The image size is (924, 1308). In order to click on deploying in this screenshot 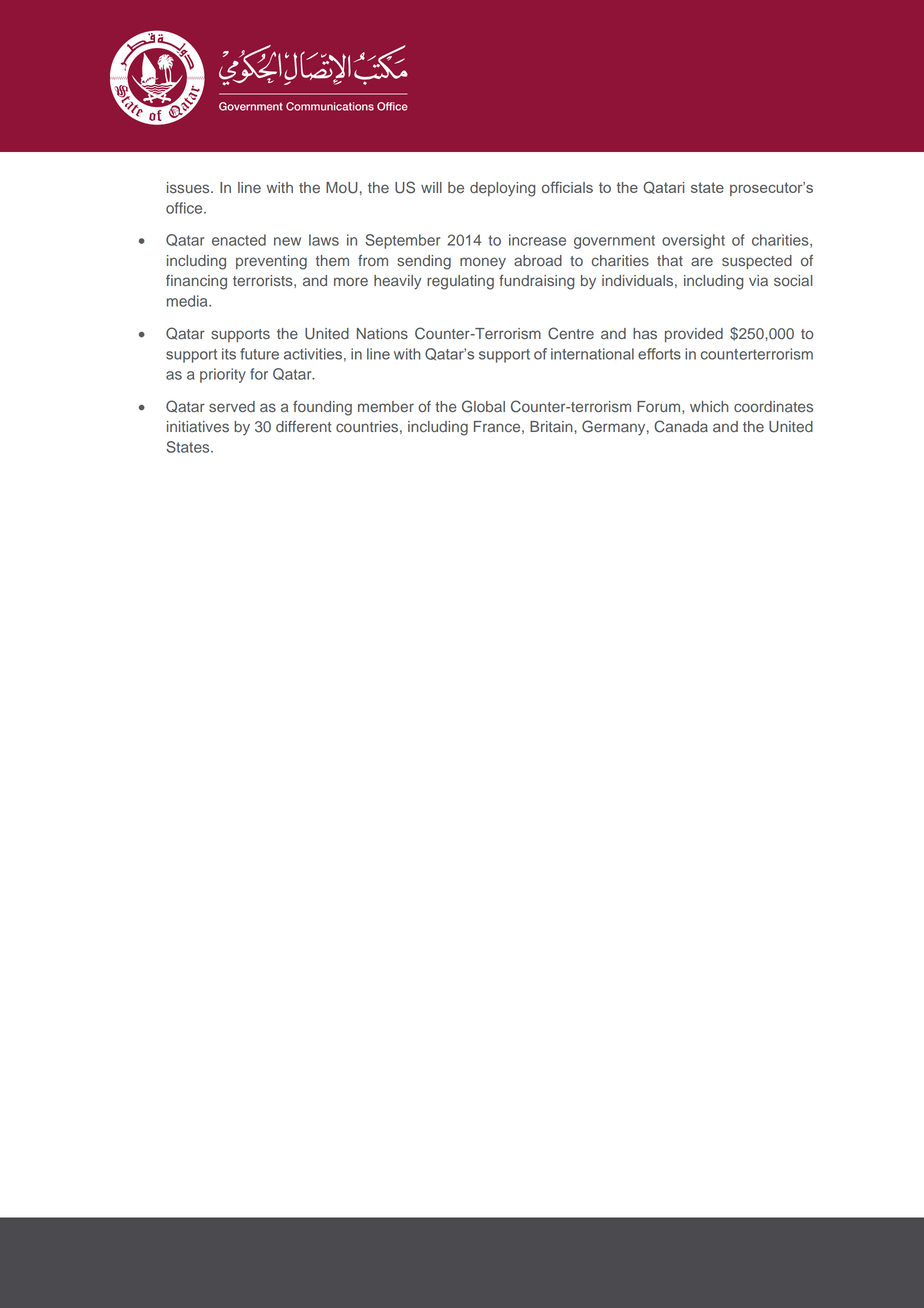, I will do `click(502, 189)`.
